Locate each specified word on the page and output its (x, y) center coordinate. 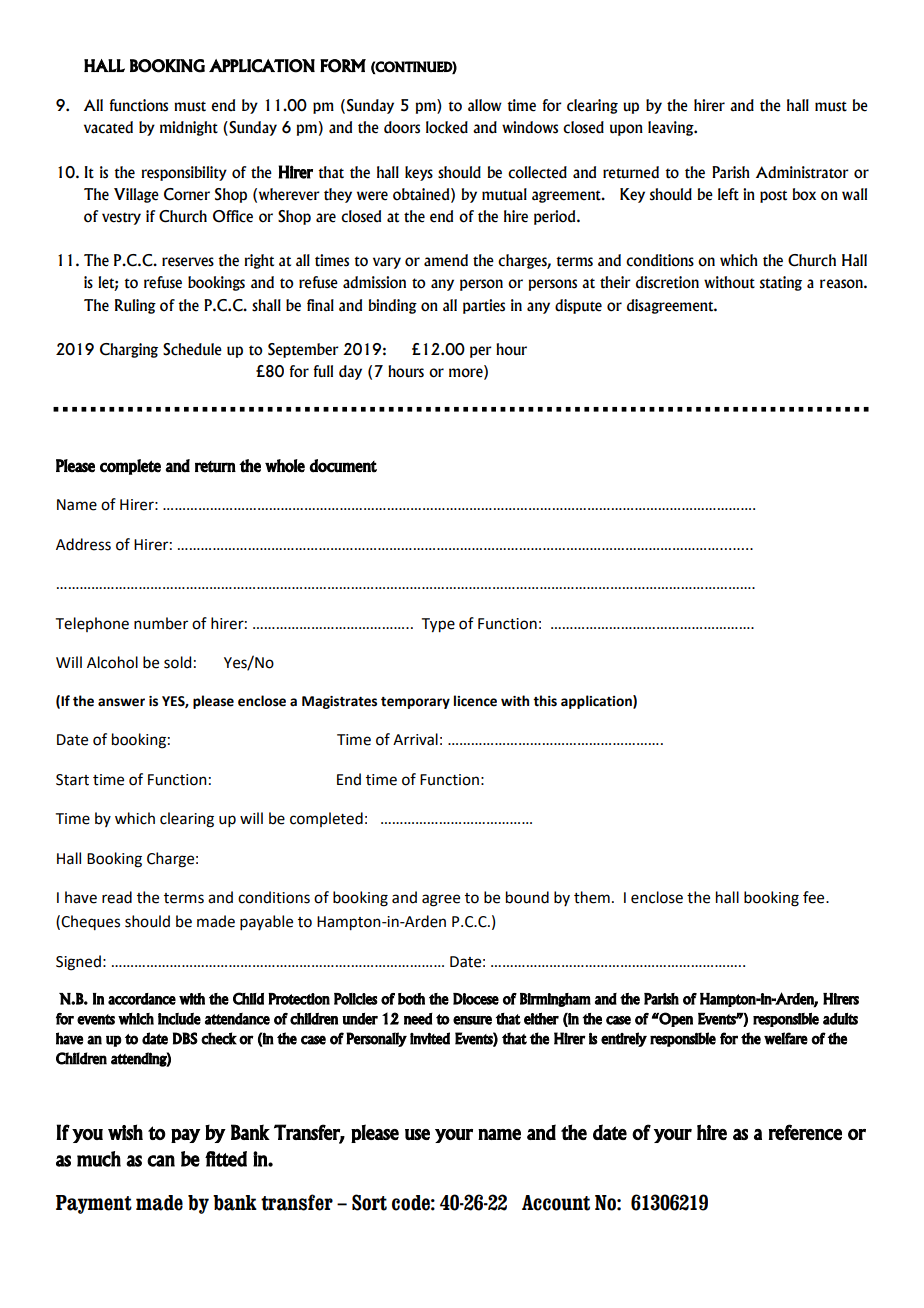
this (545, 701)
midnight (189, 128)
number (161, 623)
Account (556, 1203)
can (161, 1161)
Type (438, 625)
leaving (672, 128)
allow (485, 105)
